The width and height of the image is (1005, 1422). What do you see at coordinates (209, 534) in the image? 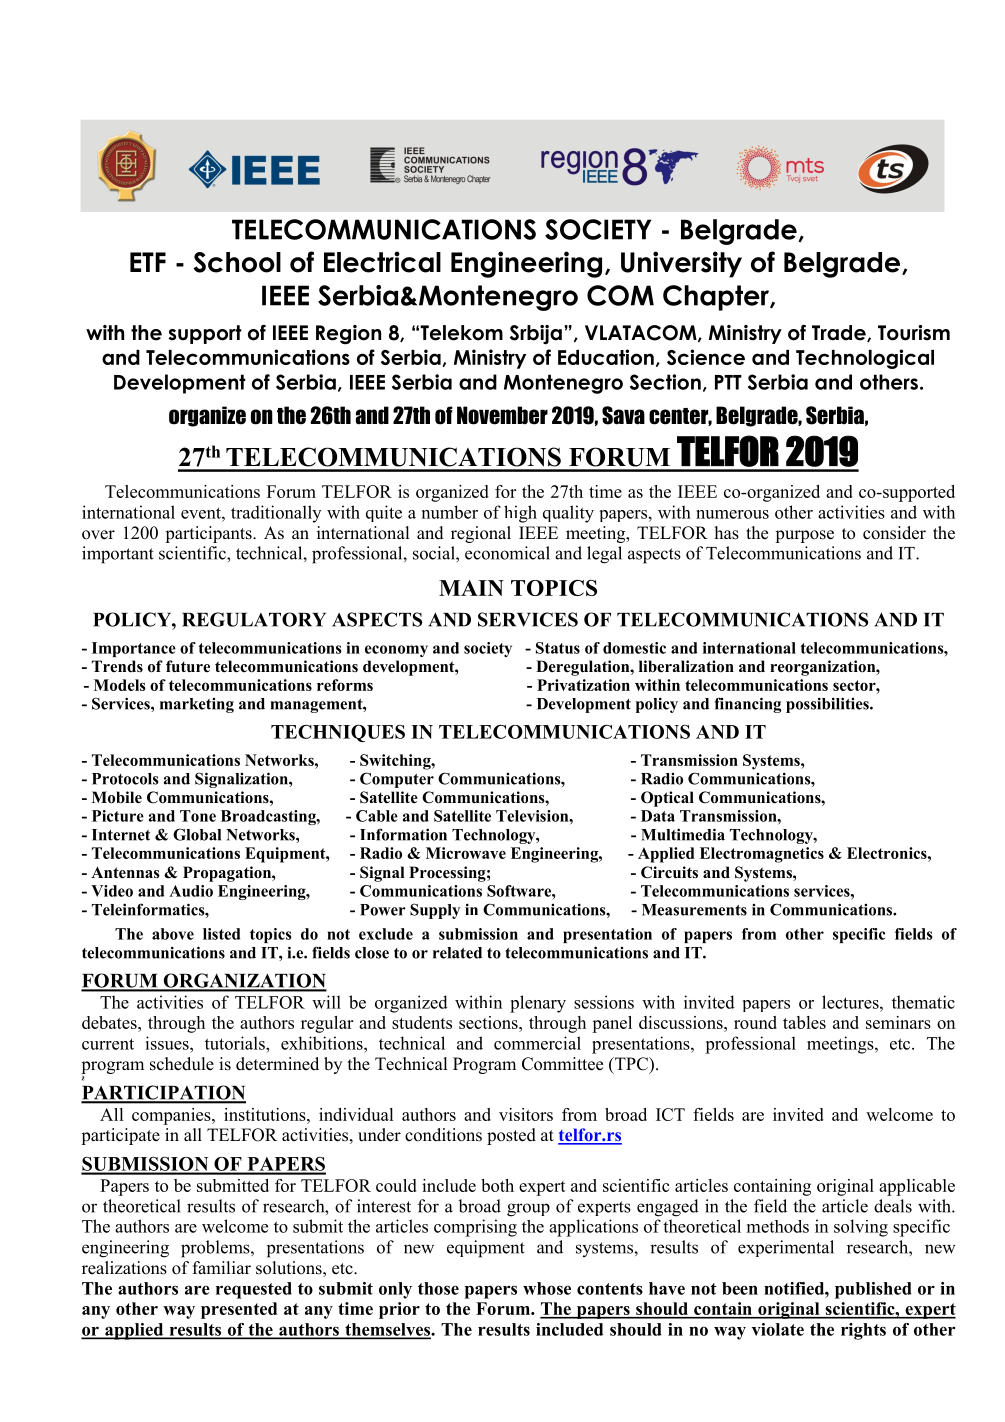
I see `participants` at bounding box center [209, 534].
